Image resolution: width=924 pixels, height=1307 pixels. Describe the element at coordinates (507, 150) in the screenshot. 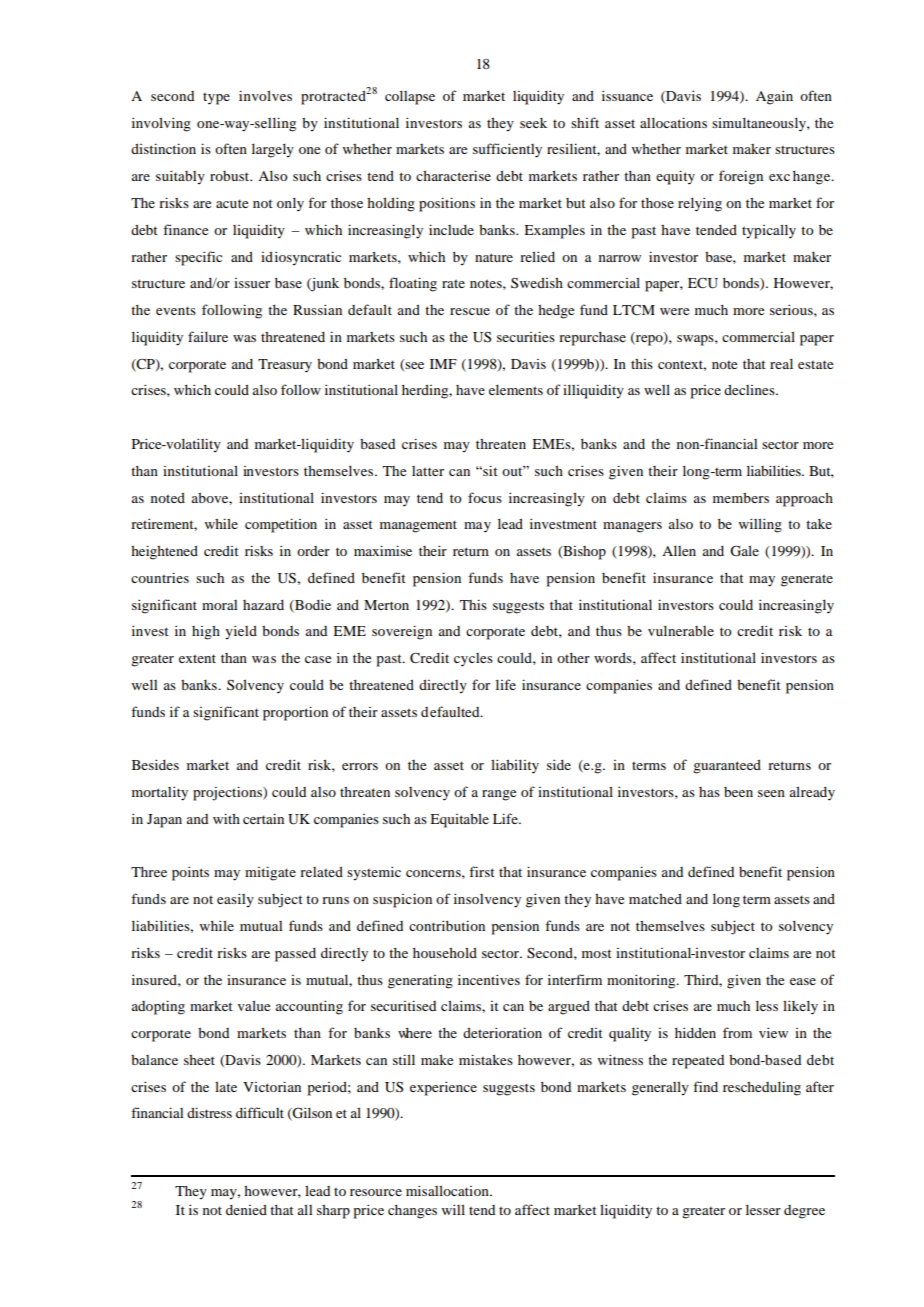

I see `sufficiently` at that location.
